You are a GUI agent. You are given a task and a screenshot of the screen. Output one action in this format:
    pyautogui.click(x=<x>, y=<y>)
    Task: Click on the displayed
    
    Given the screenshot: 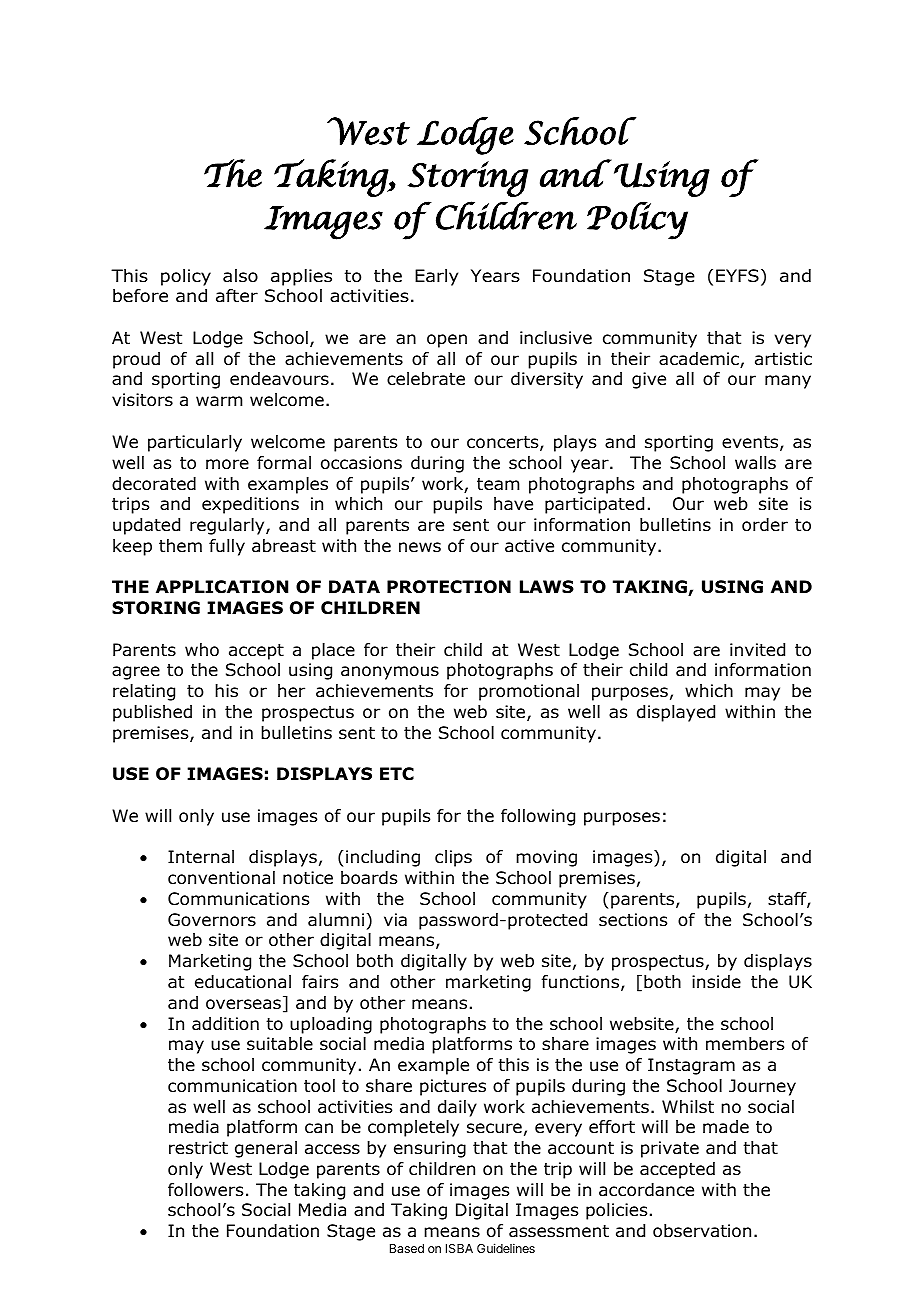 What is the action you would take?
    pyautogui.click(x=676, y=713)
